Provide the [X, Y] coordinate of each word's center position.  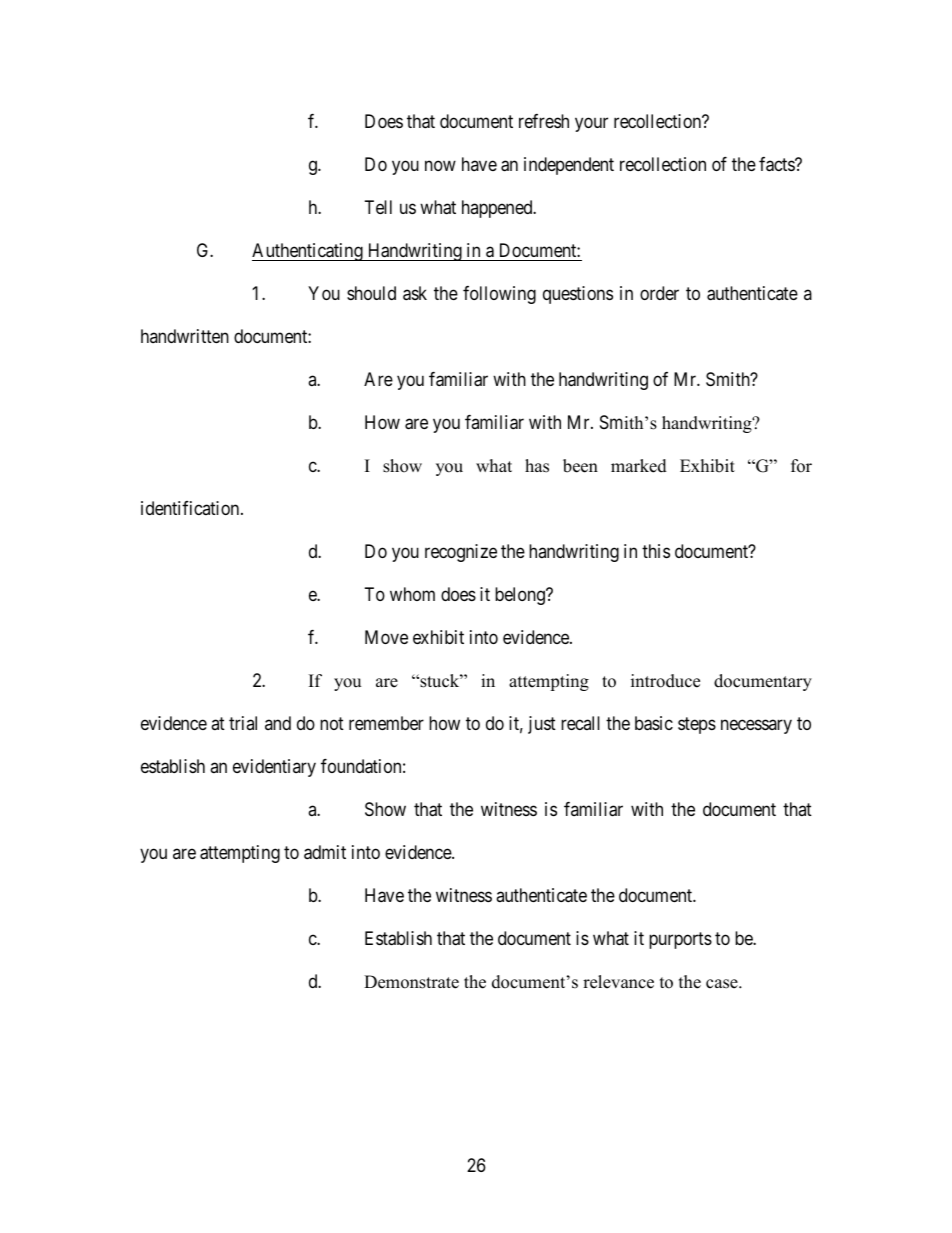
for [801, 466]
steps [697, 725]
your [591, 125]
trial [243, 723]
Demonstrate [411, 982]
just [542, 725]
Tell [378, 207]
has [537, 466]
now [440, 166]
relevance [618, 982]
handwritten [185, 336]
